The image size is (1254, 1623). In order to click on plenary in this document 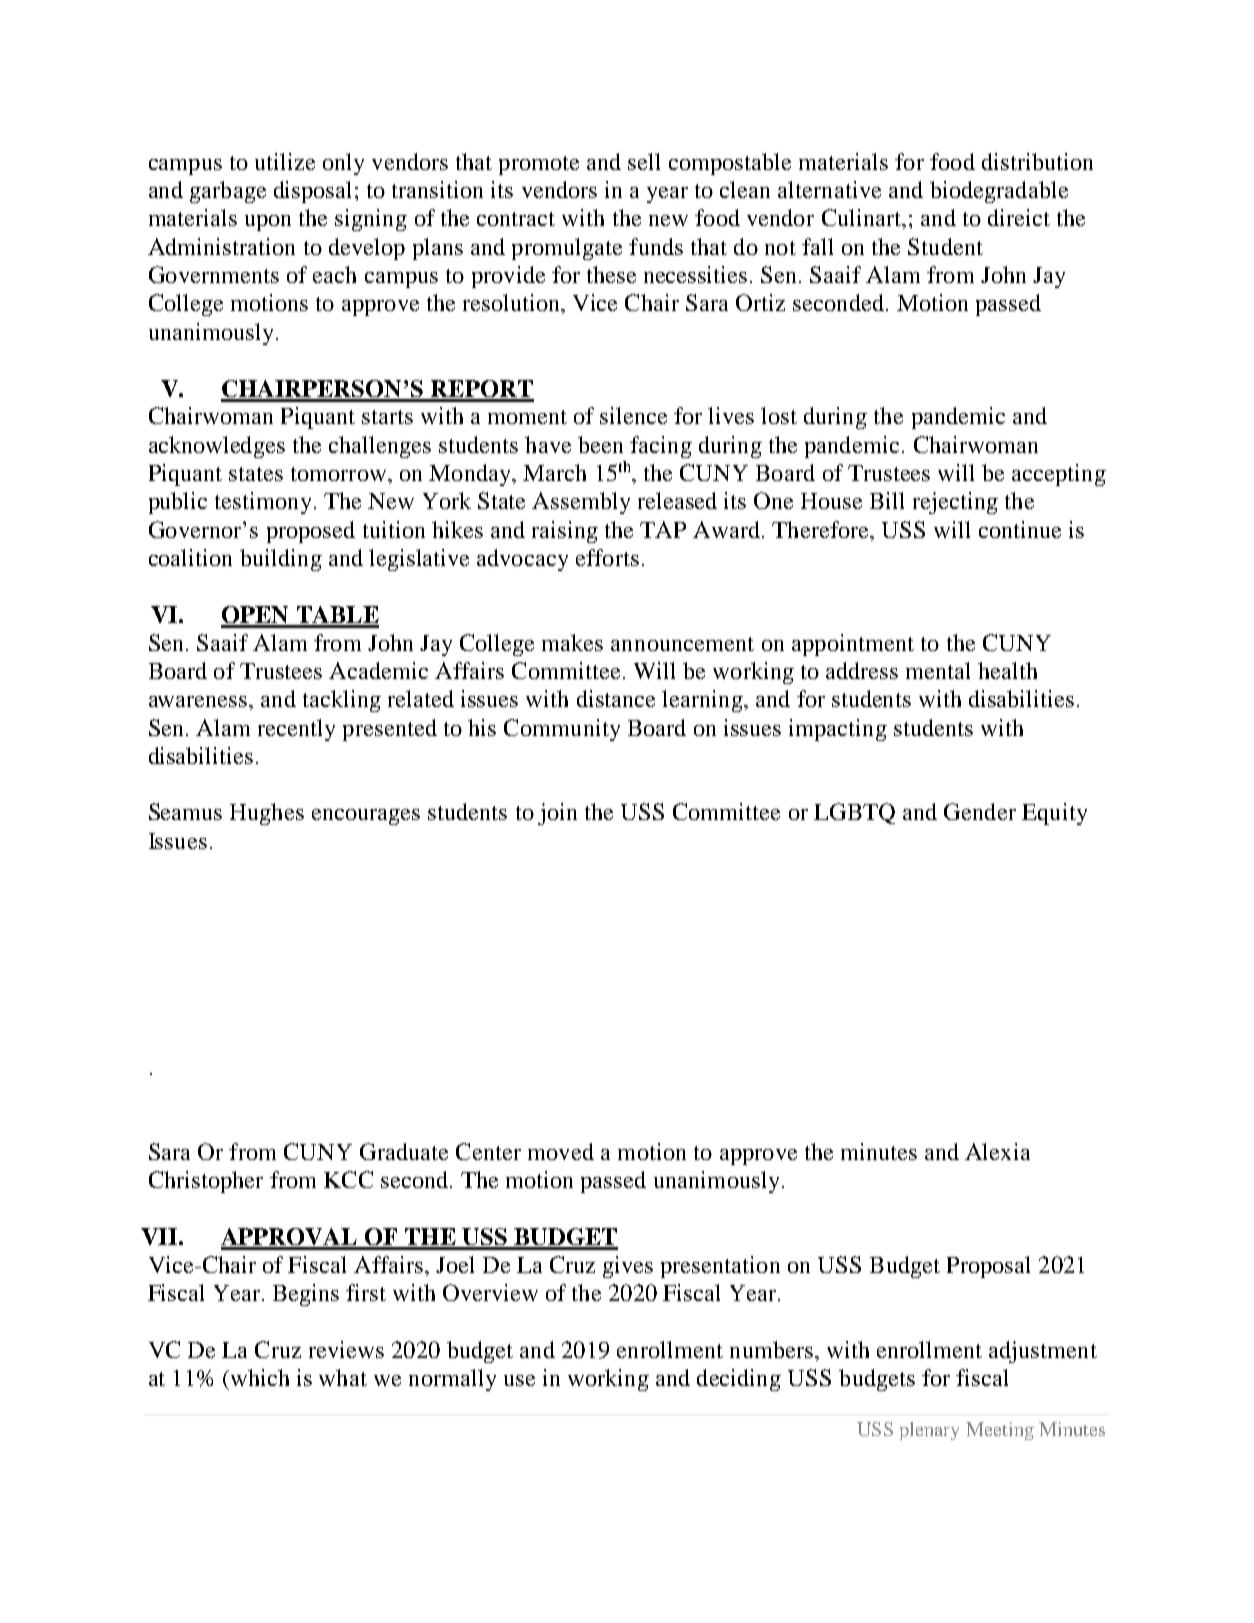, I will do `click(929, 1431)`.
